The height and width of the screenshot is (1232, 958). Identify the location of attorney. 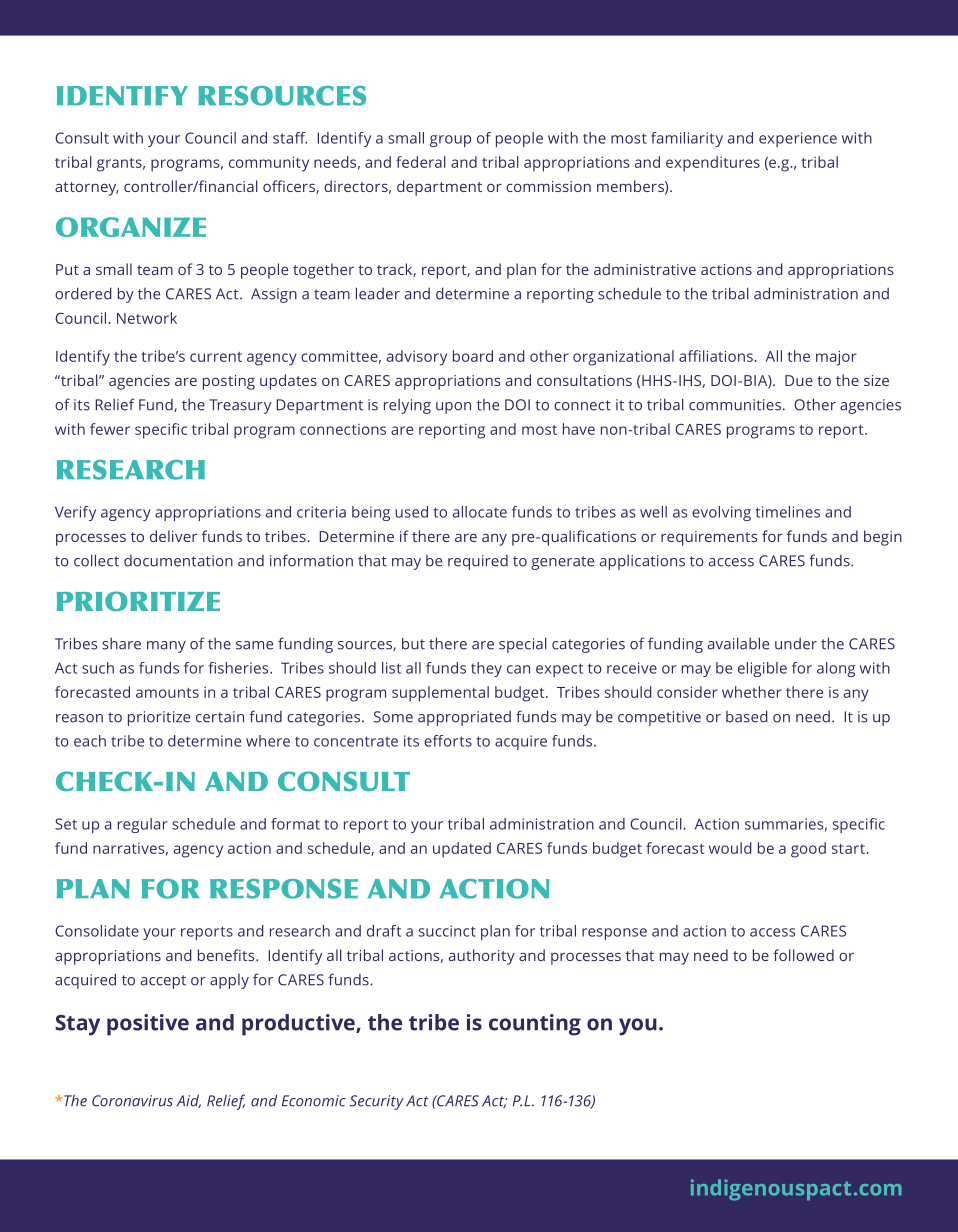
(87, 189).
